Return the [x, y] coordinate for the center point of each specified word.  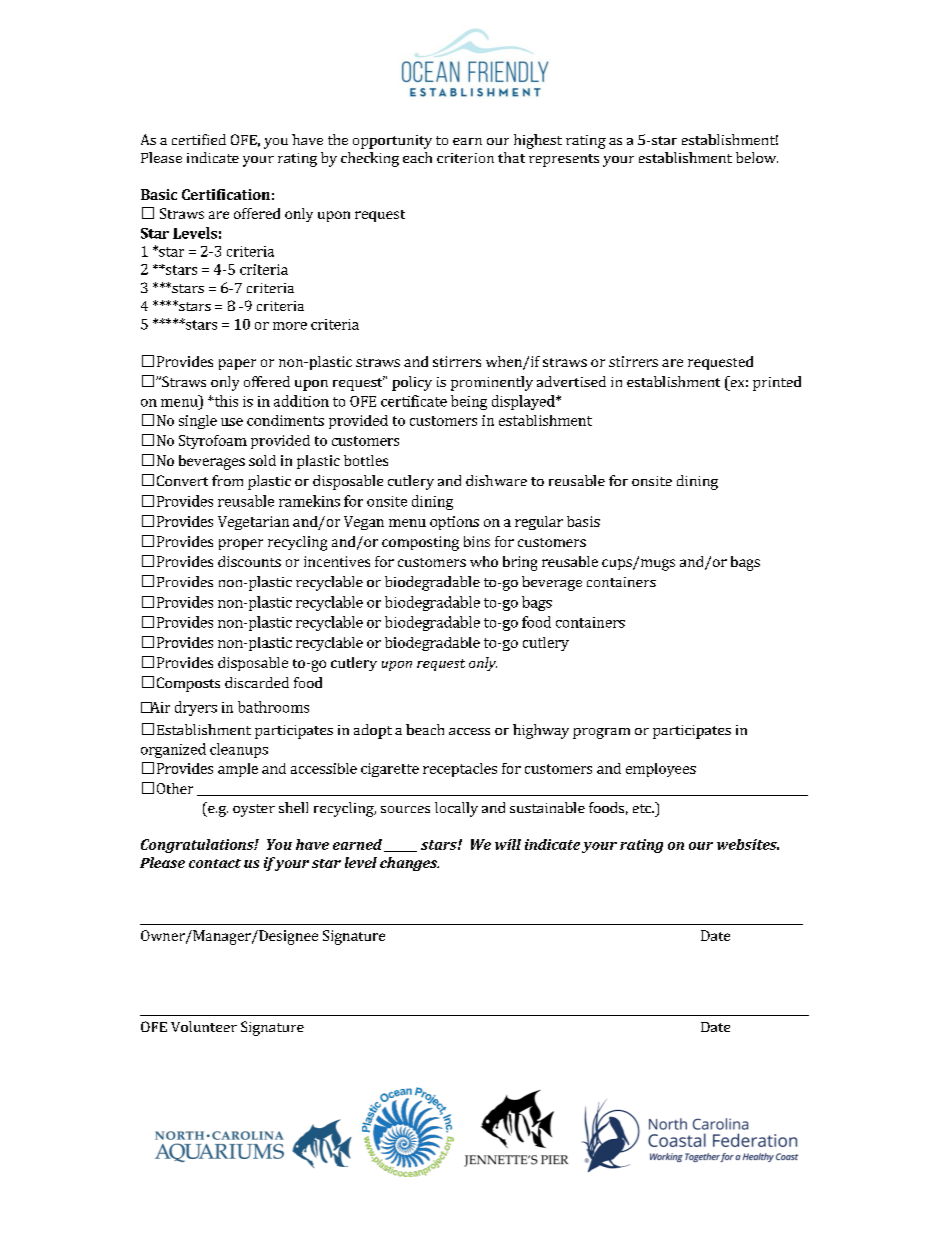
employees [661, 770]
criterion [465, 158]
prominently [492, 383]
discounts [249, 561]
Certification [226, 194]
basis [583, 521]
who [484, 561]
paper [237, 364]
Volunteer [204, 1026]
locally [456, 809]
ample [238, 770]
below [757, 157]
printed [777, 383]
